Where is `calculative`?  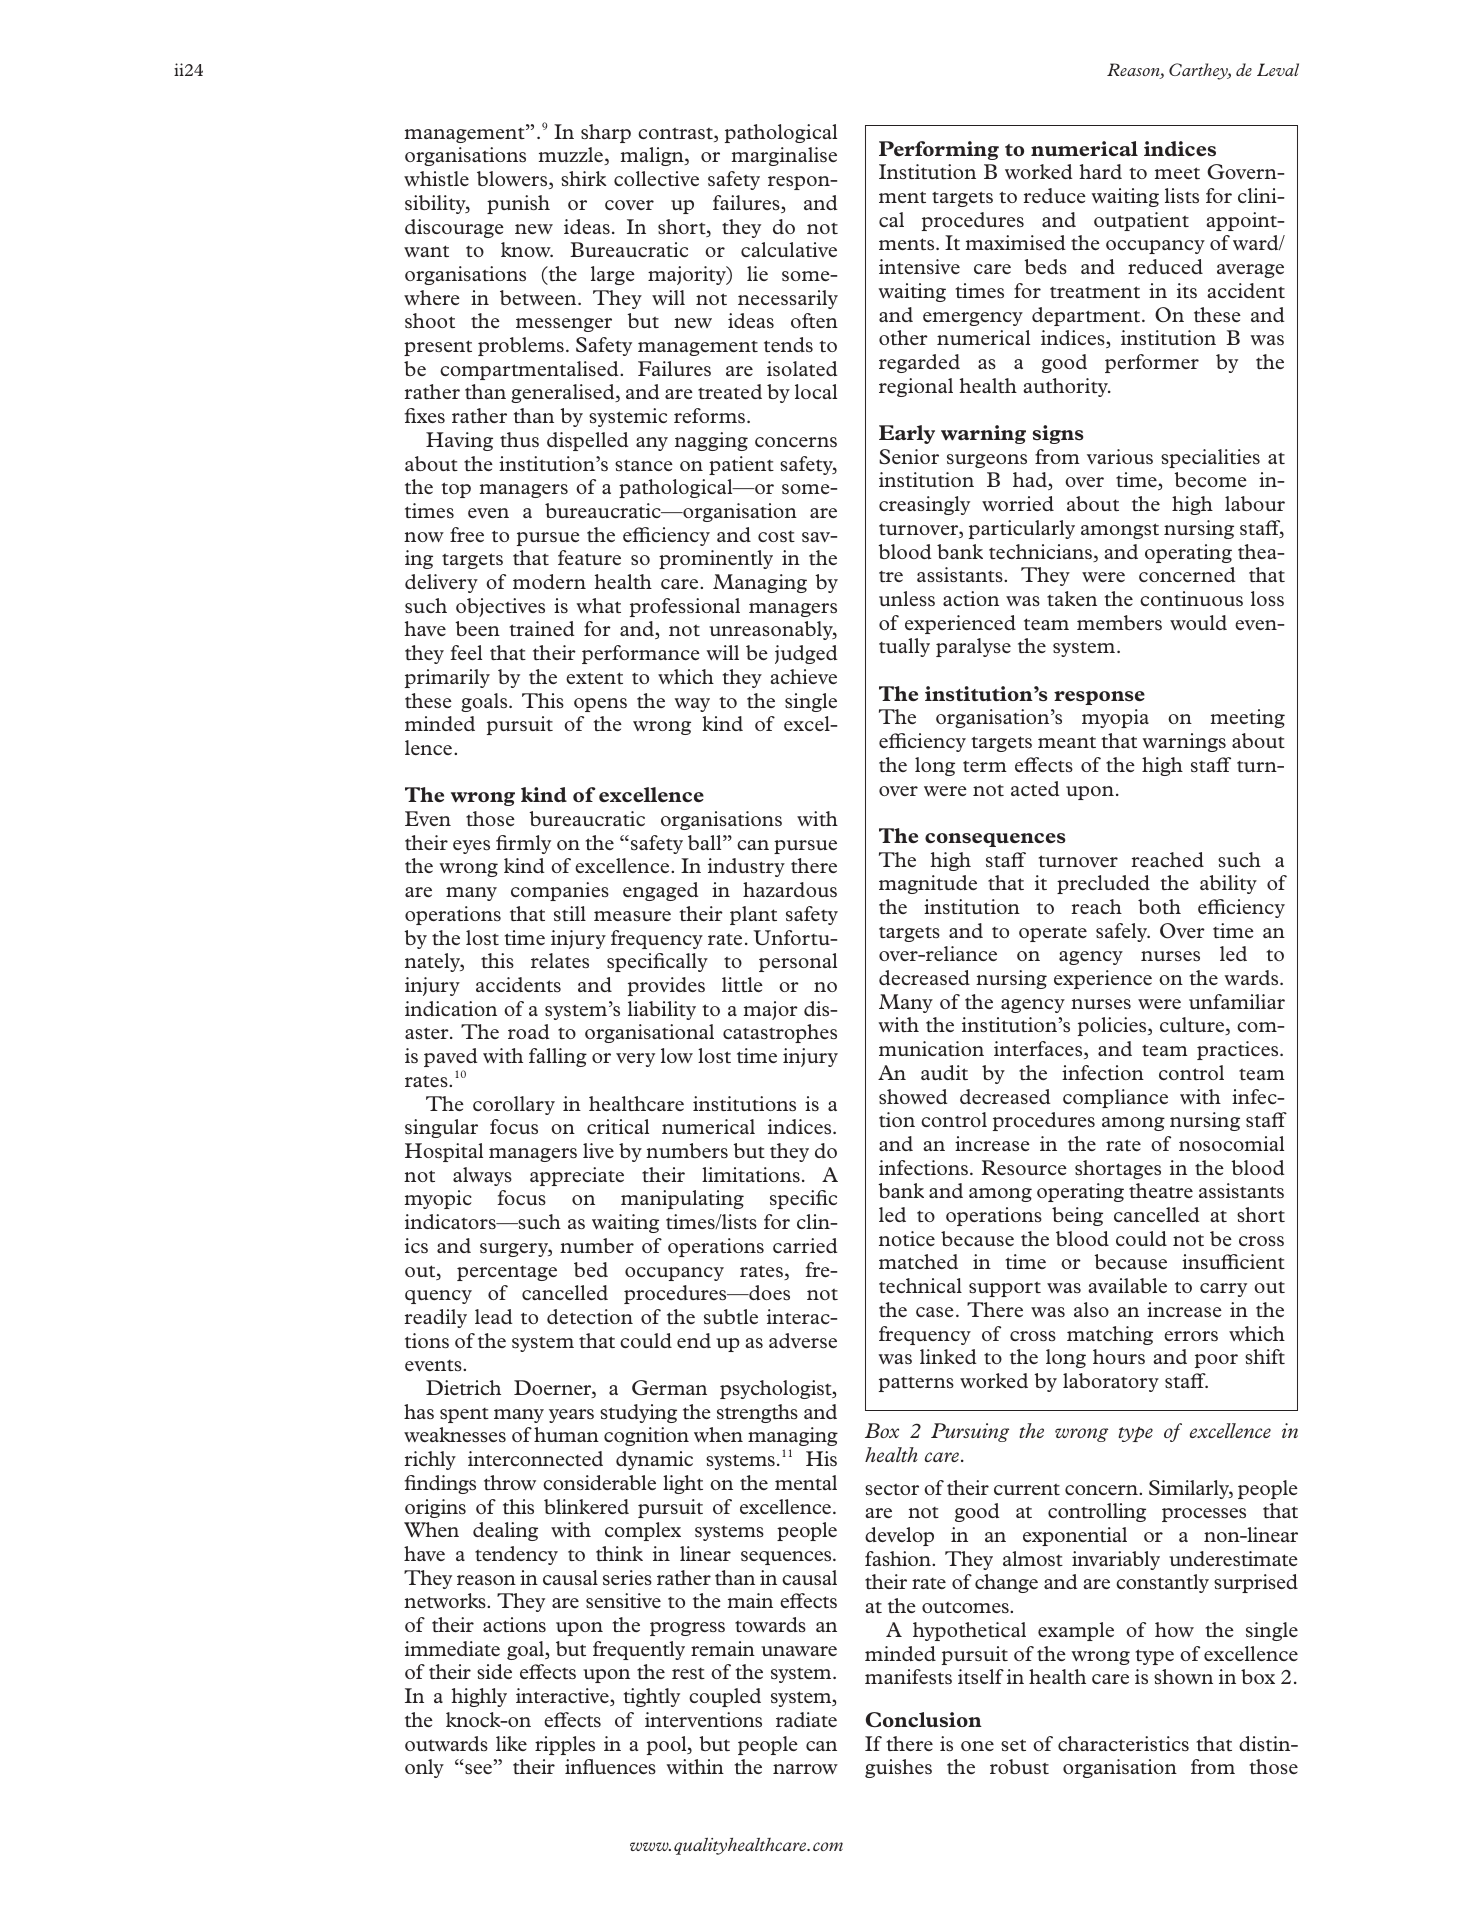
calculative is located at coordinates (789, 249).
